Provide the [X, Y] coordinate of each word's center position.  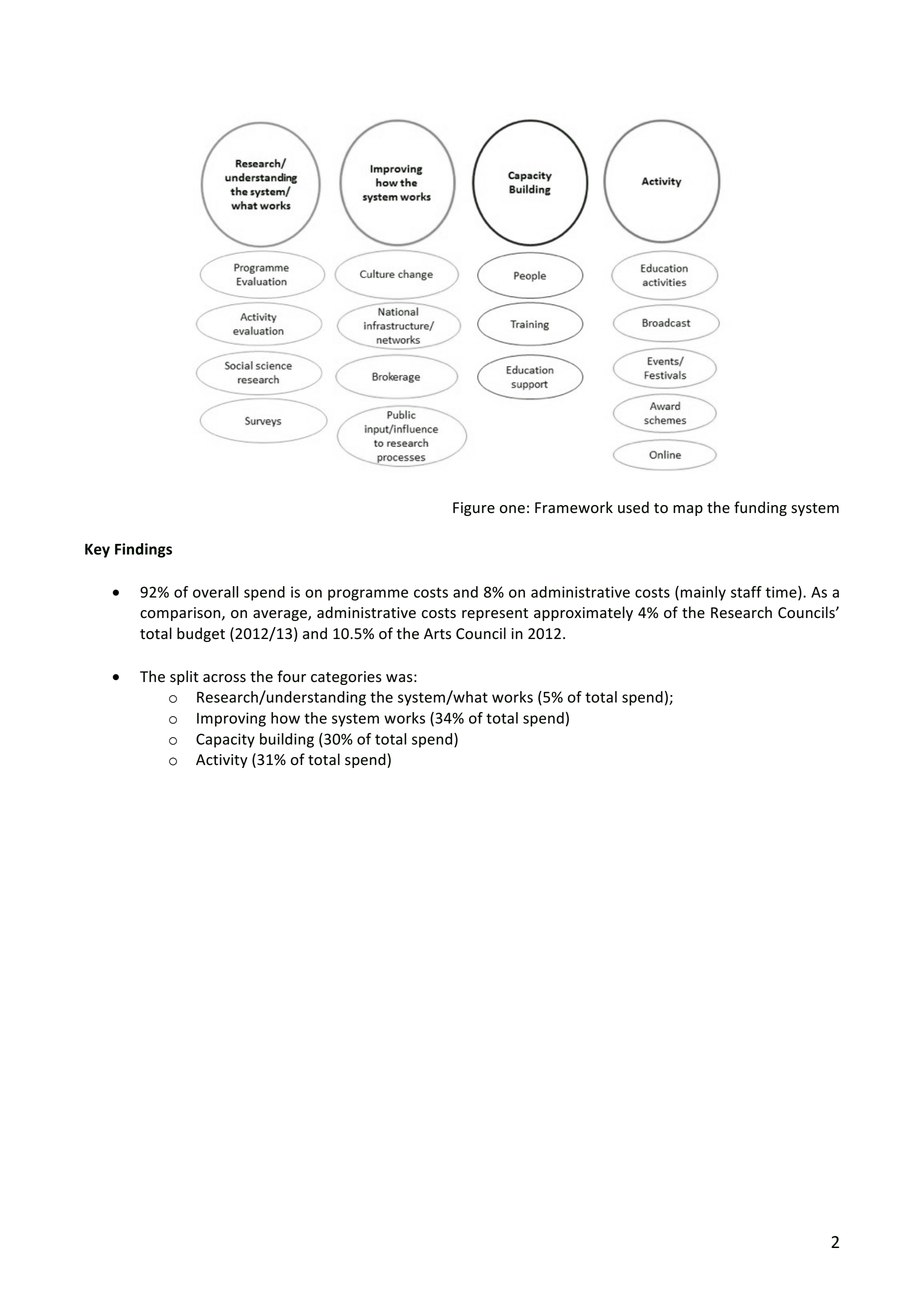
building [287, 740]
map [688, 510]
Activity [222, 761]
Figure [474, 509]
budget [201, 634]
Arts [437, 634]
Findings [143, 550]
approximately [583, 613]
